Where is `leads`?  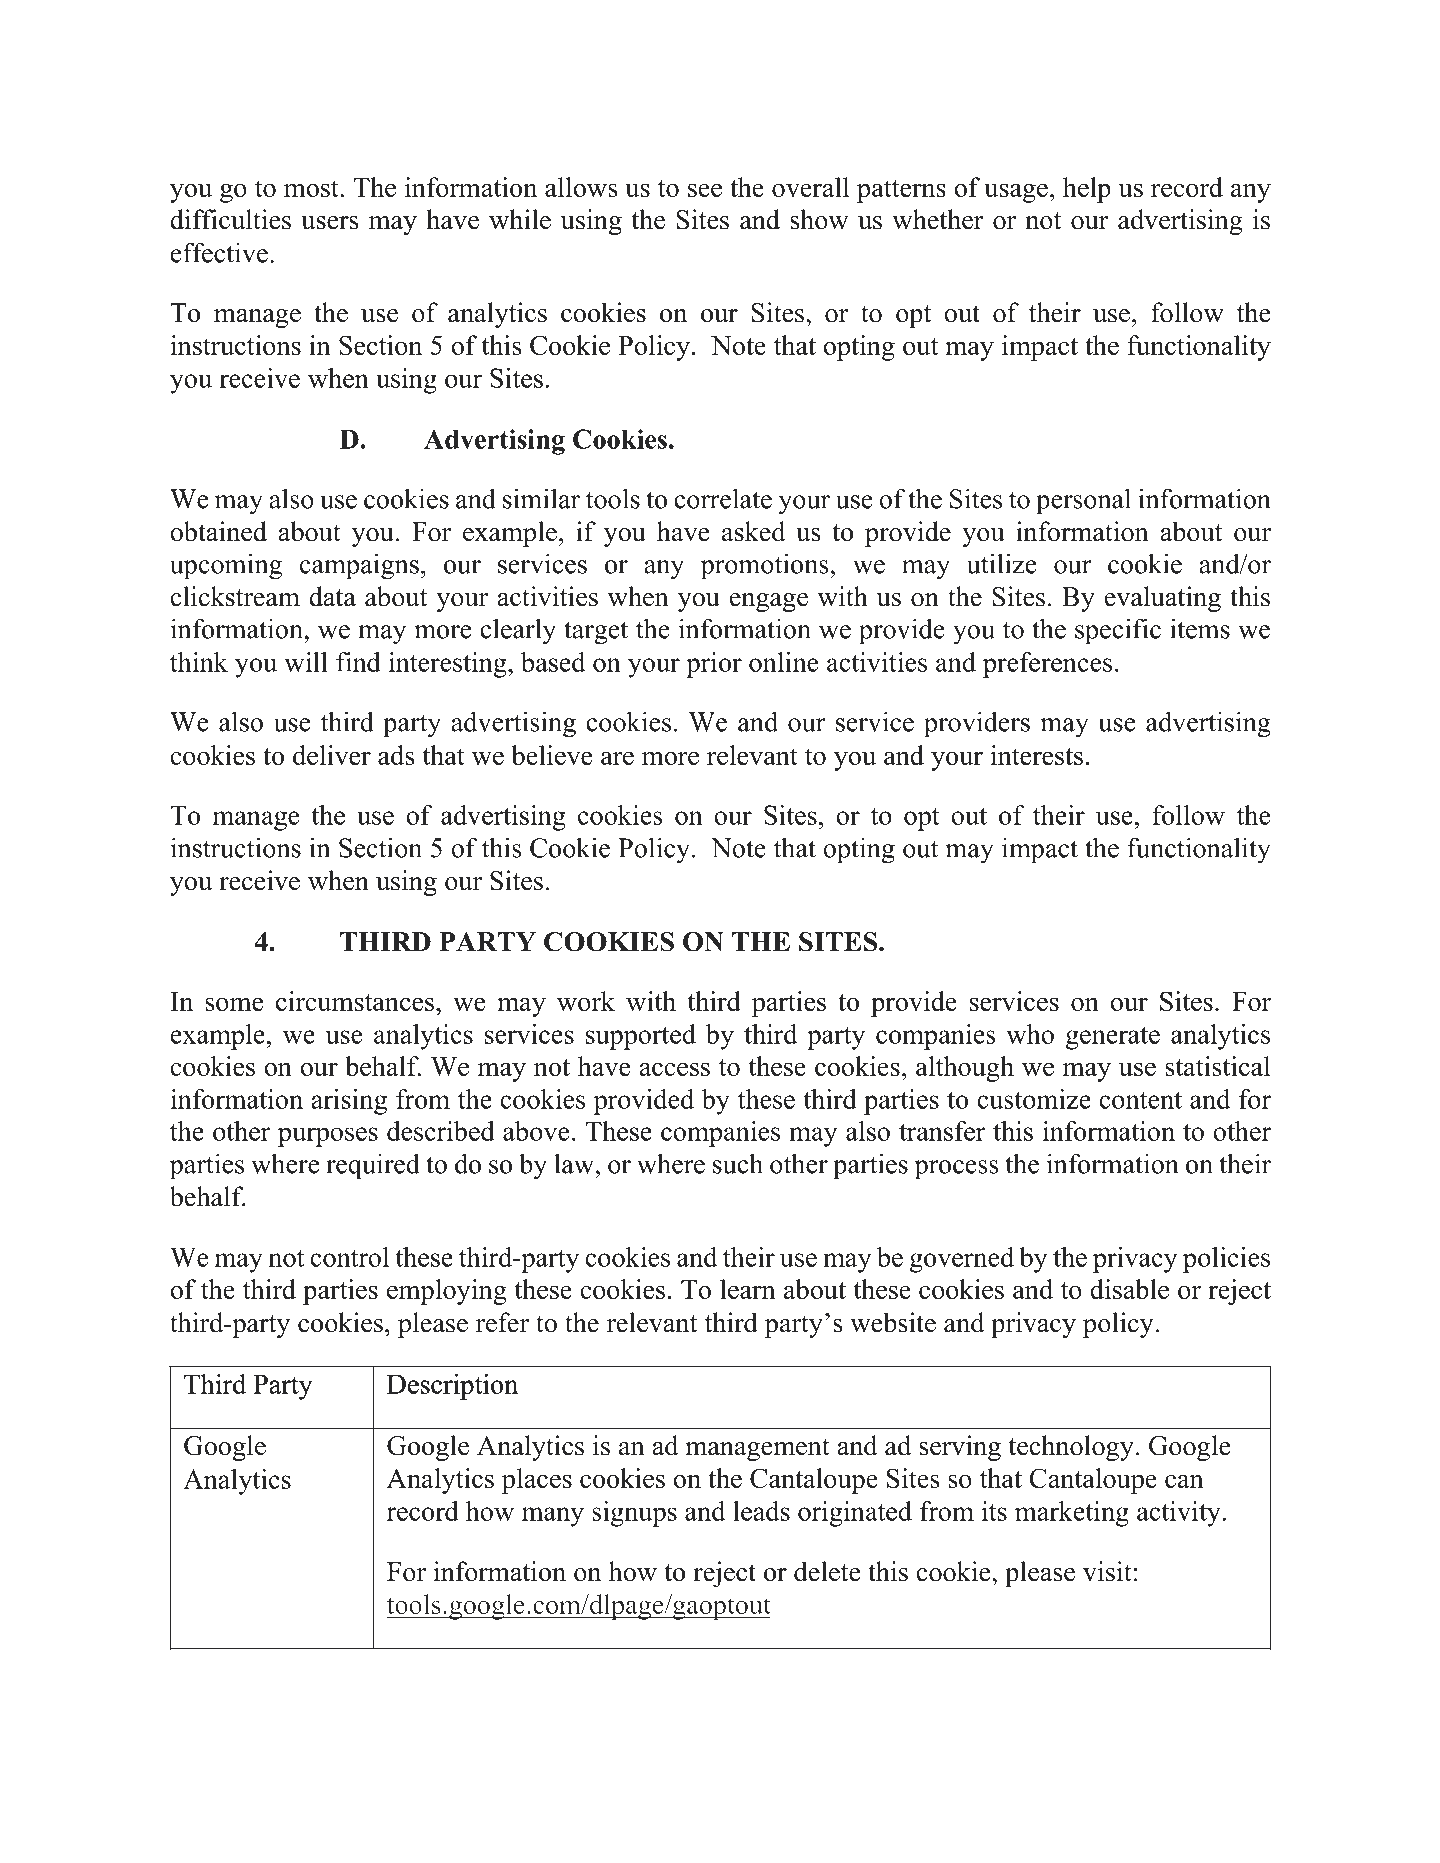
leads is located at coordinates (761, 1511).
